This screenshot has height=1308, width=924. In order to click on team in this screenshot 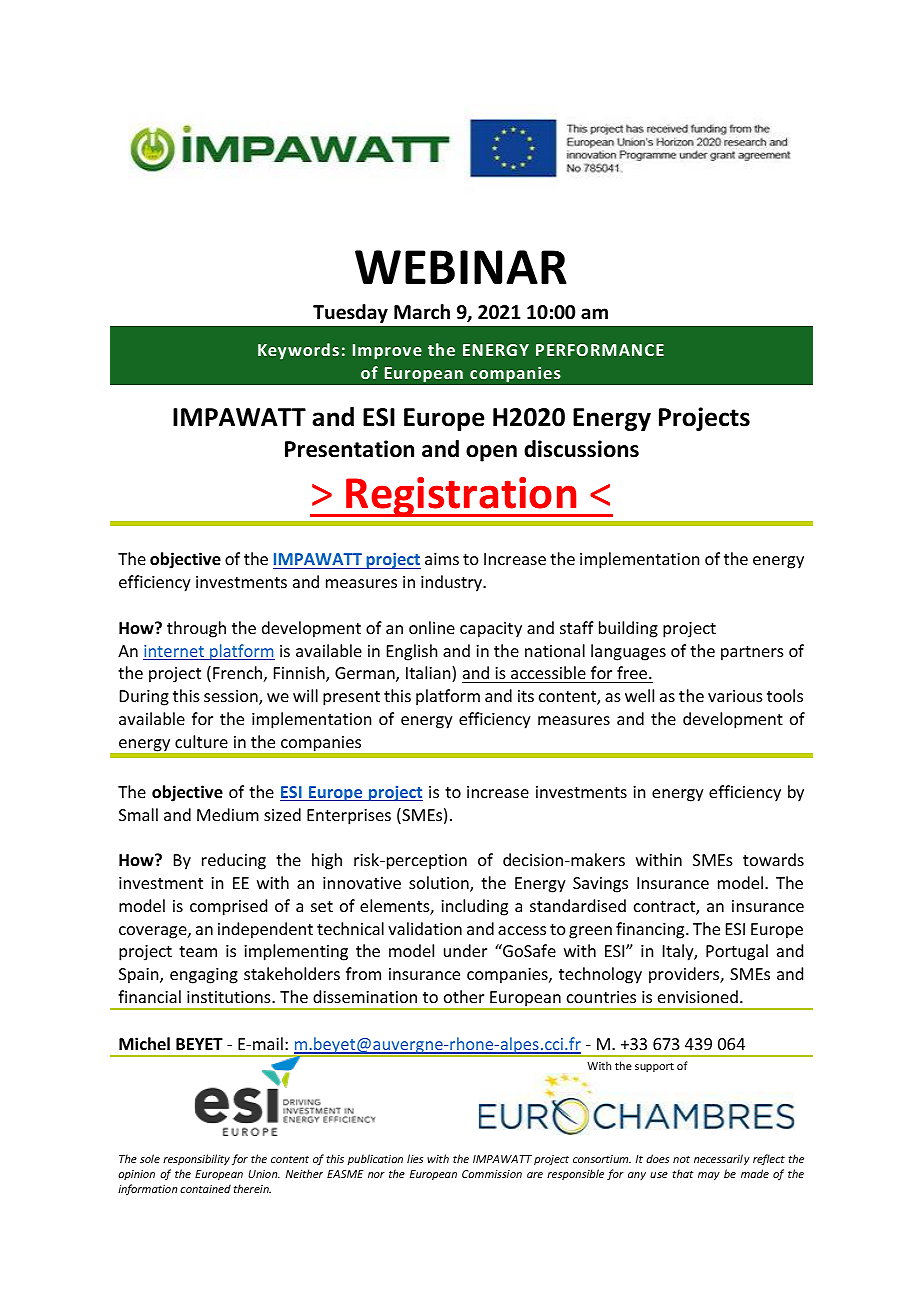, I will do `click(198, 951)`.
